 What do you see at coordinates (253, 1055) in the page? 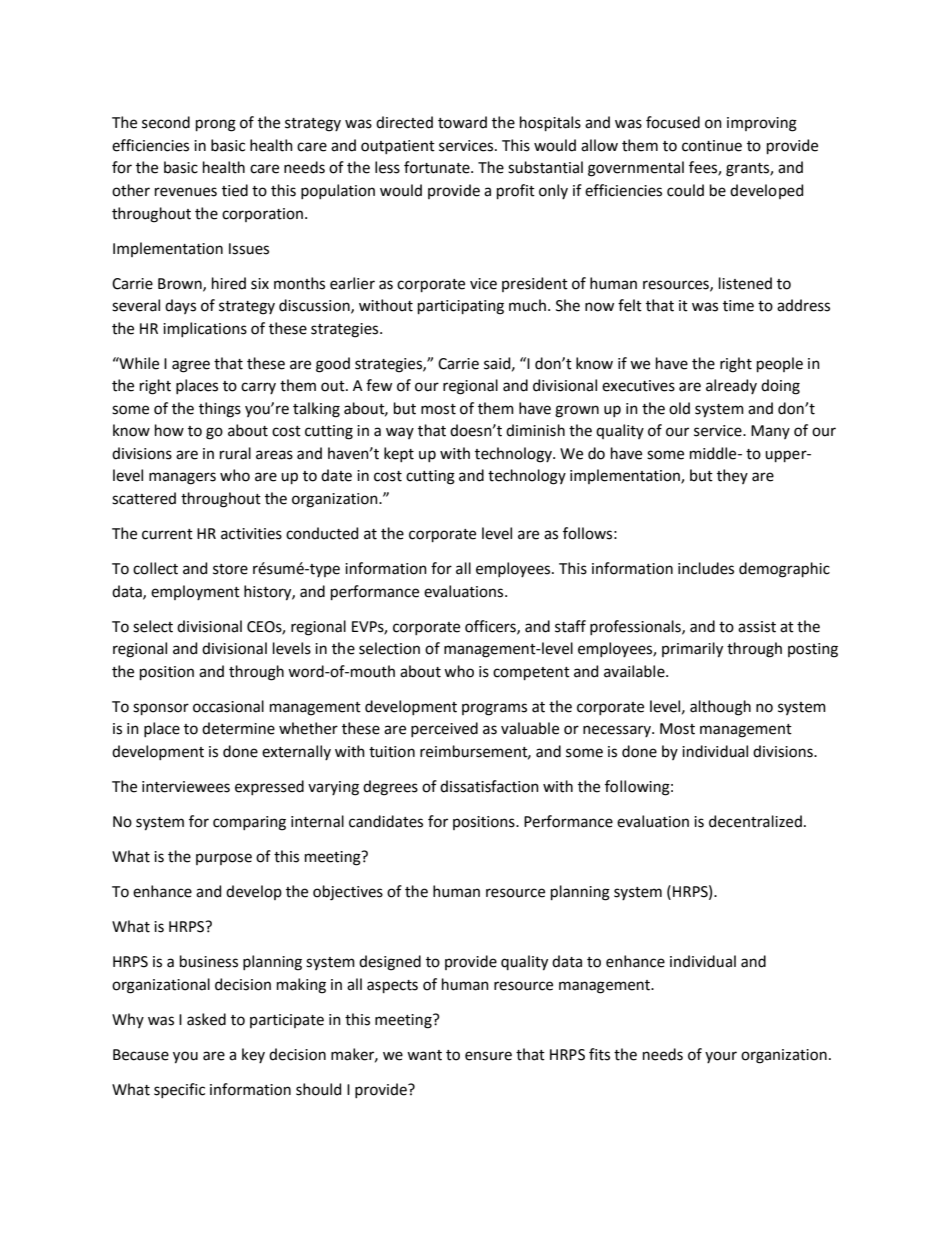
I see `key` at bounding box center [253, 1055].
